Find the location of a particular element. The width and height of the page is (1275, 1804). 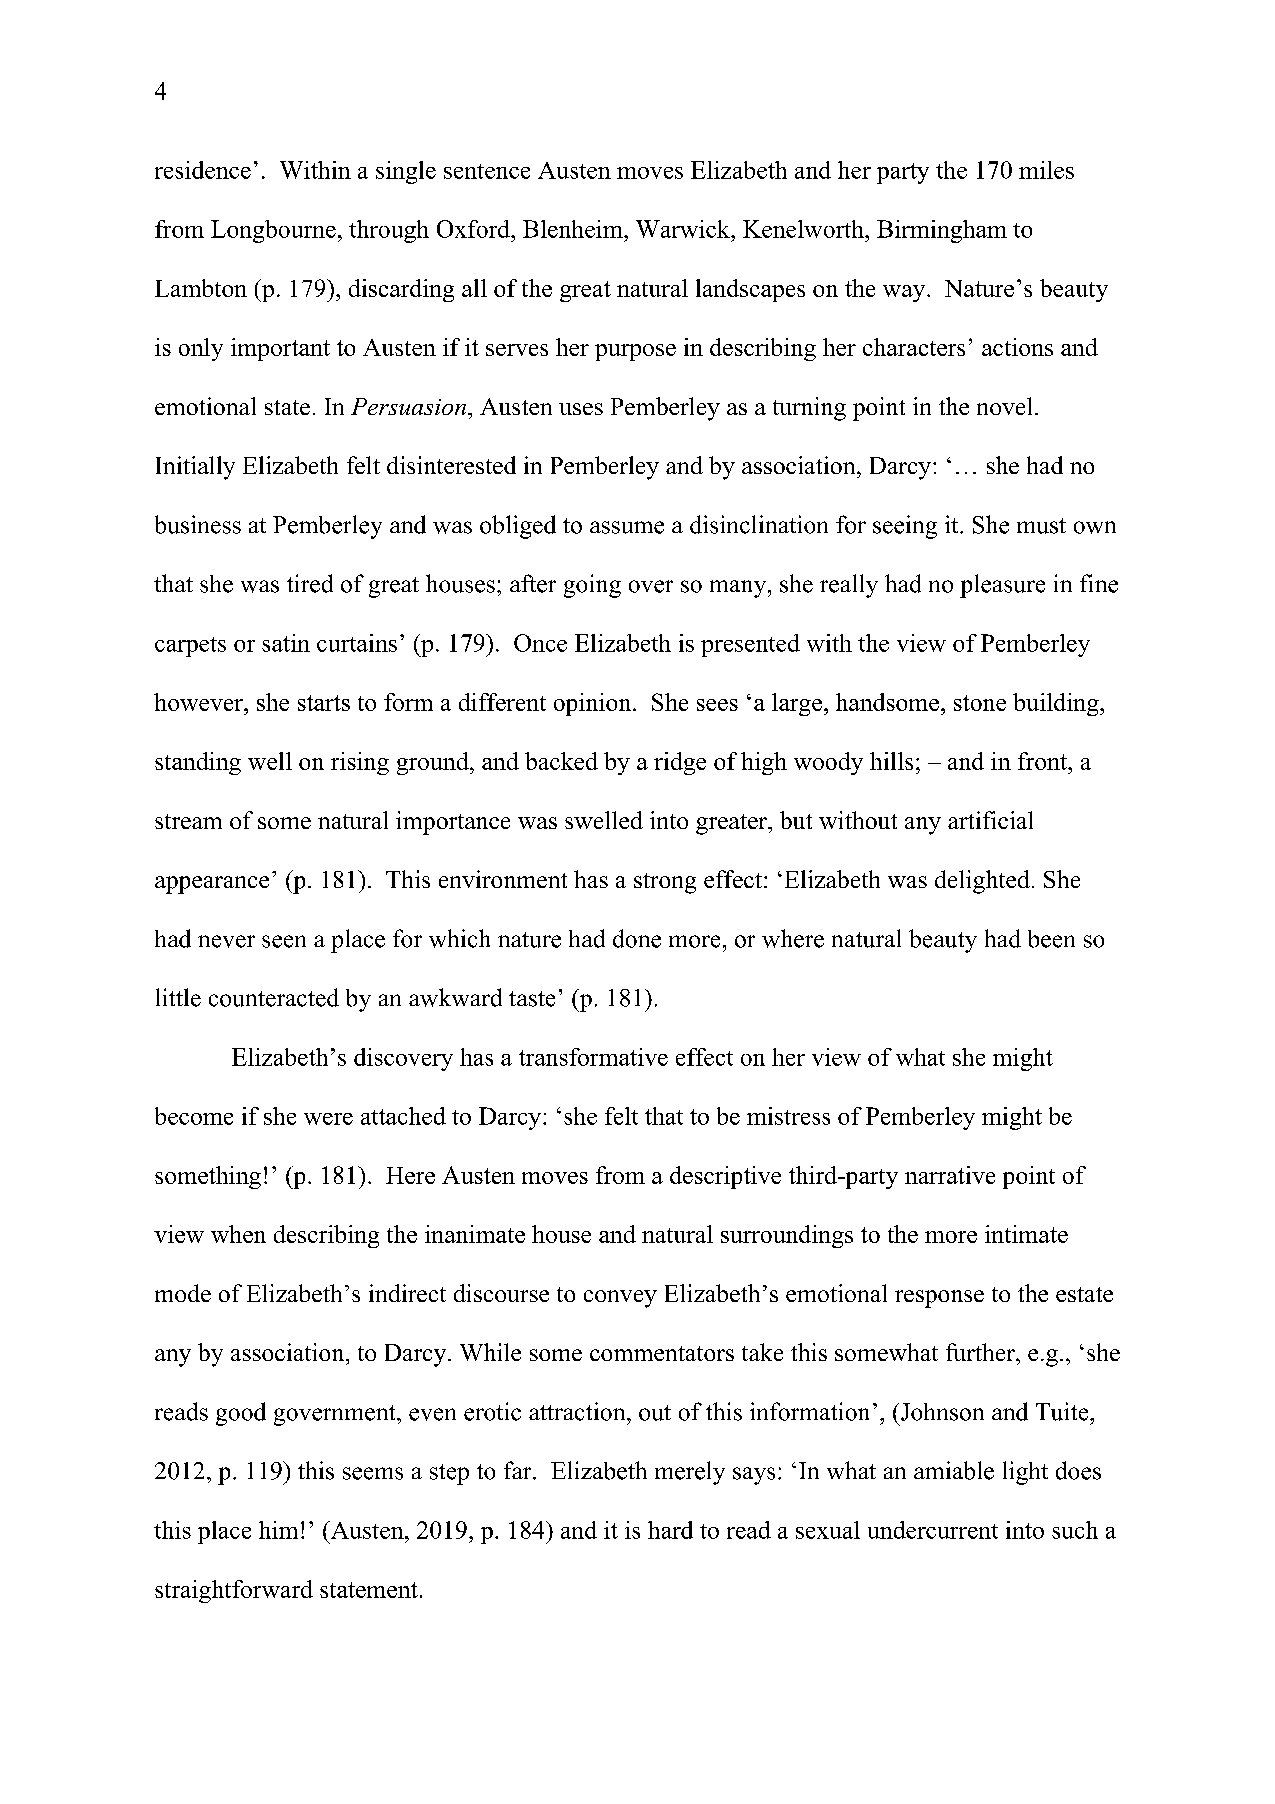

residence is located at coordinates (203, 170).
